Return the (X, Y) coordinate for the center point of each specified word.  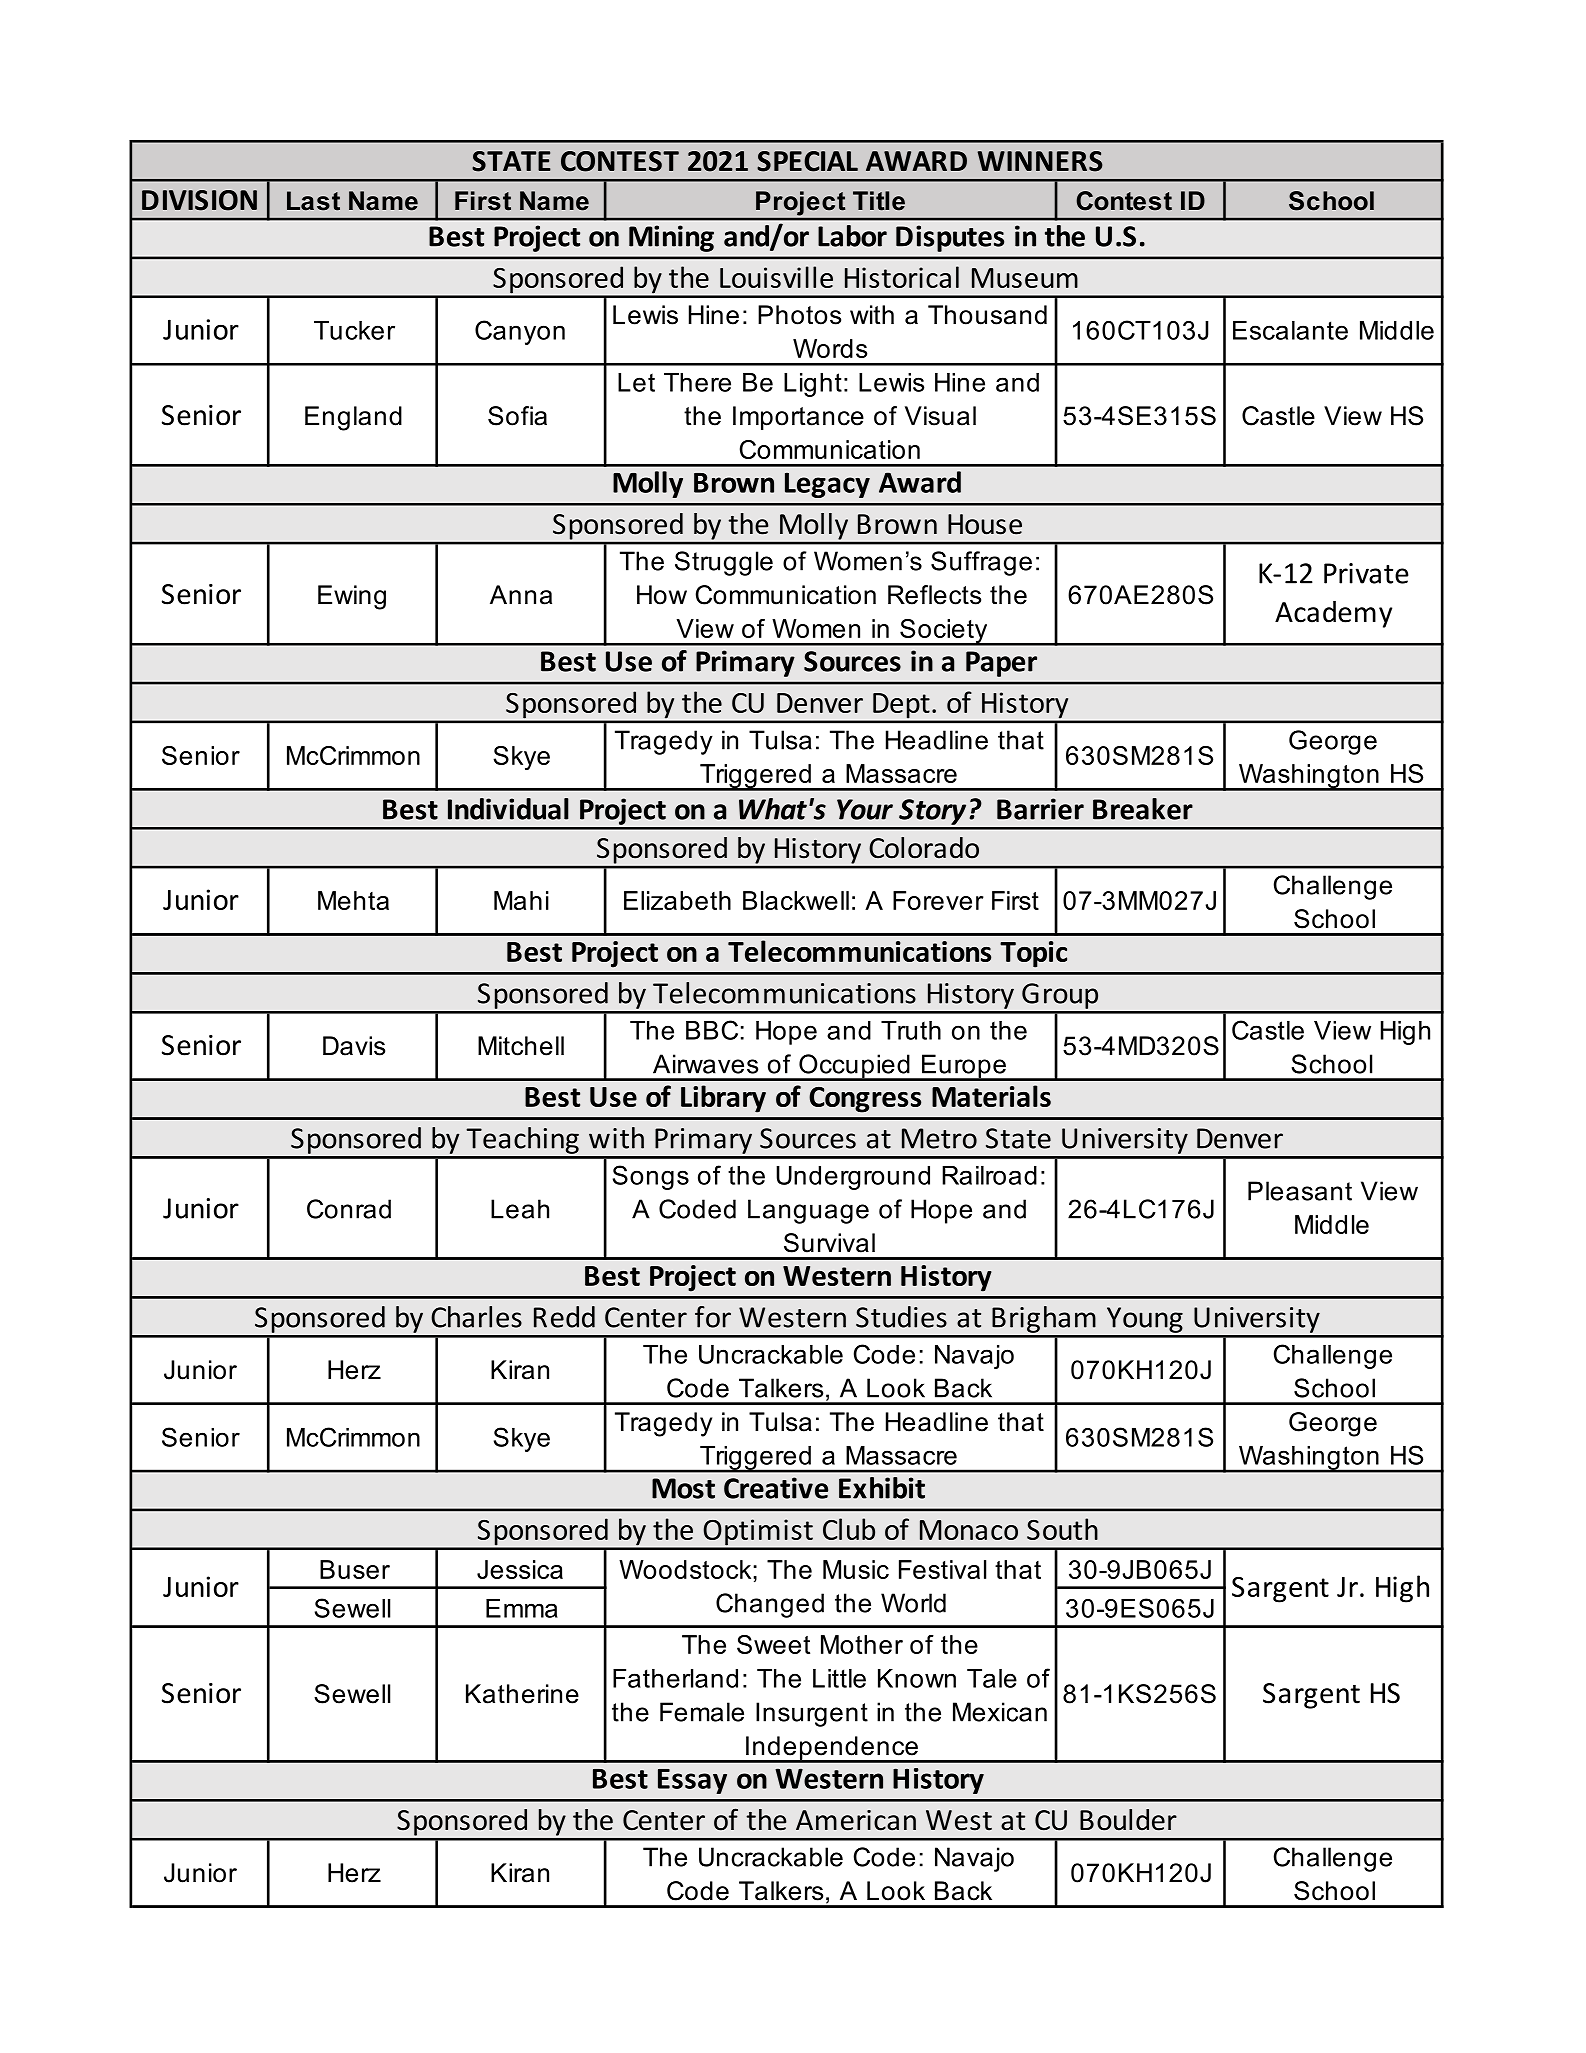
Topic (1033, 954)
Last (313, 201)
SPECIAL (807, 161)
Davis (354, 1046)
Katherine (522, 1694)
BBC (712, 1030)
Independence (832, 1749)
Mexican (1000, 1712)
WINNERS (1040, 161)
